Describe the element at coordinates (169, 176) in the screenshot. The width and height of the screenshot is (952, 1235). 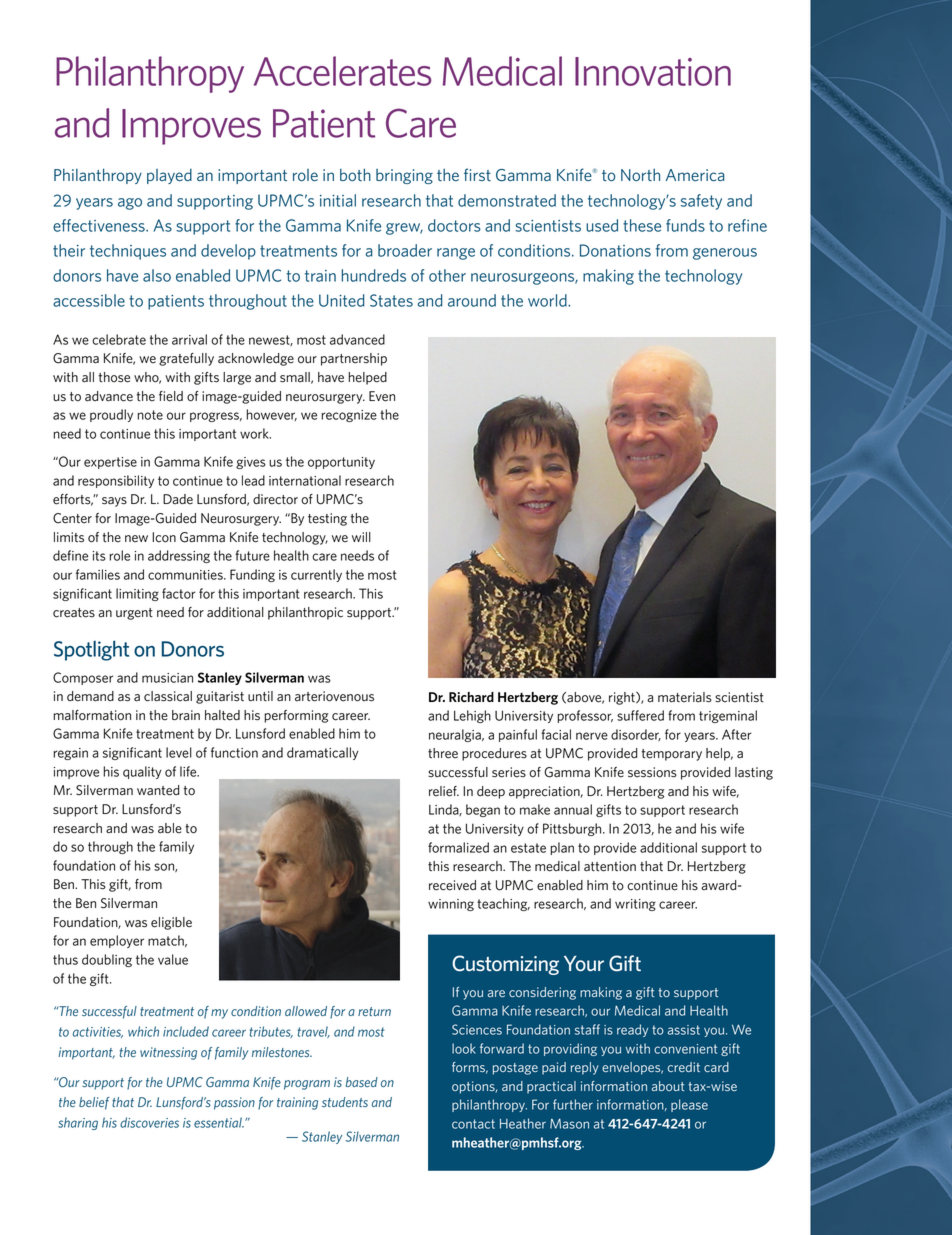
I see `played` at that location.
